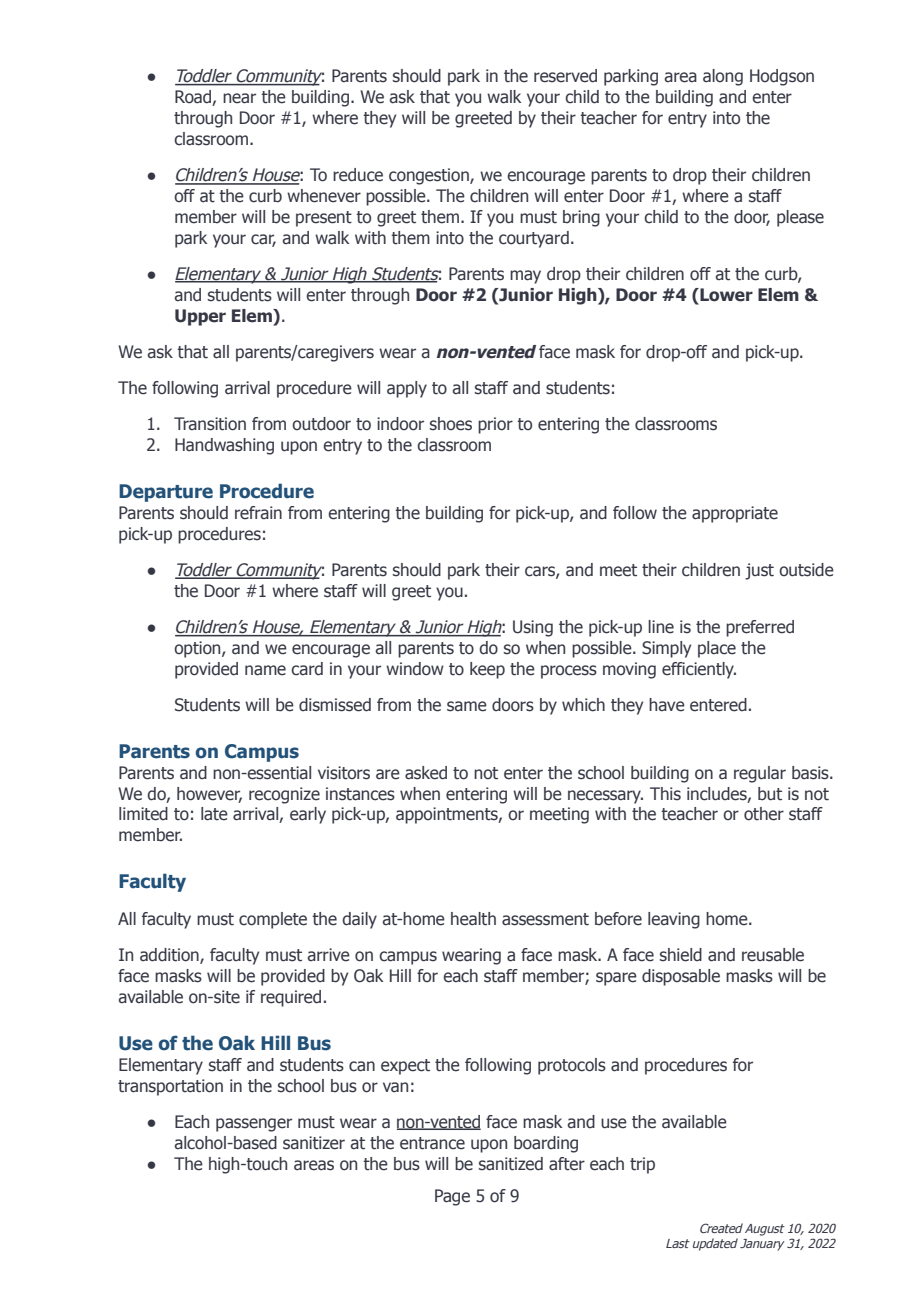  What do you see at coordinates (198, 649) in the document?
I see `option` at bounding box center [198, 649].
